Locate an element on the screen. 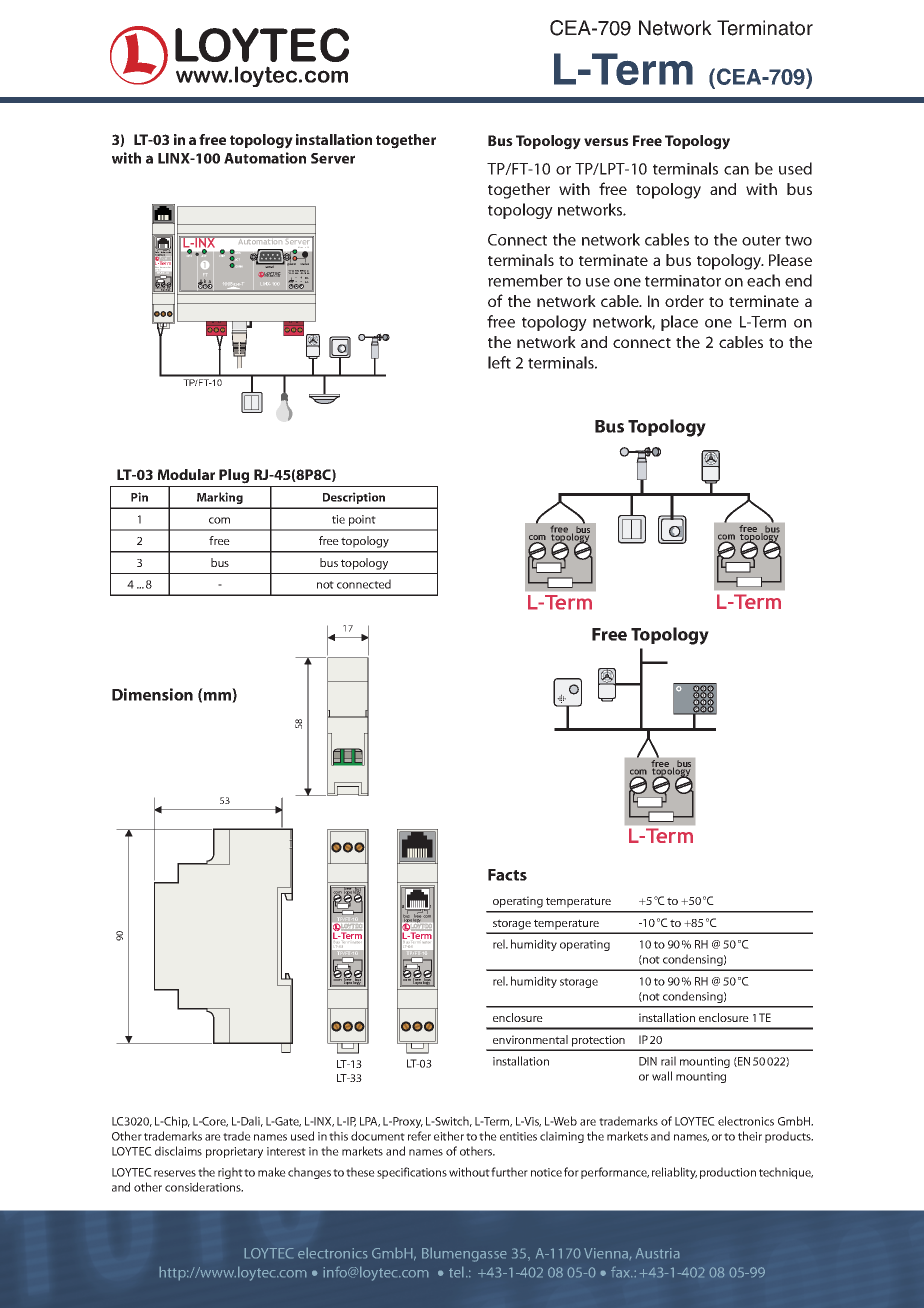  remember is located at coordinates (525, 280).
